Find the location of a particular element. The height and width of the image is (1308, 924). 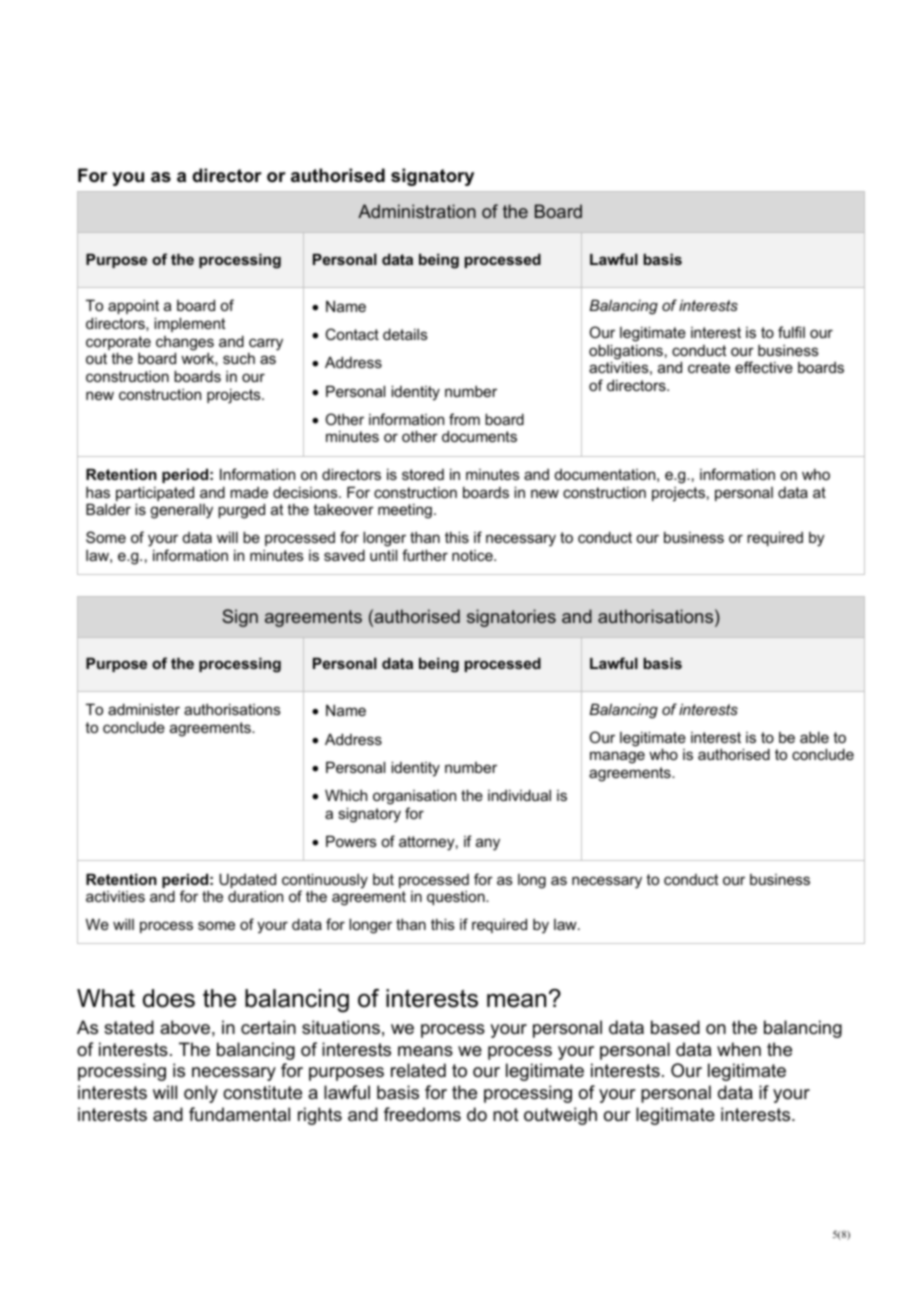

Administration is located at coordinates (417, 211).
